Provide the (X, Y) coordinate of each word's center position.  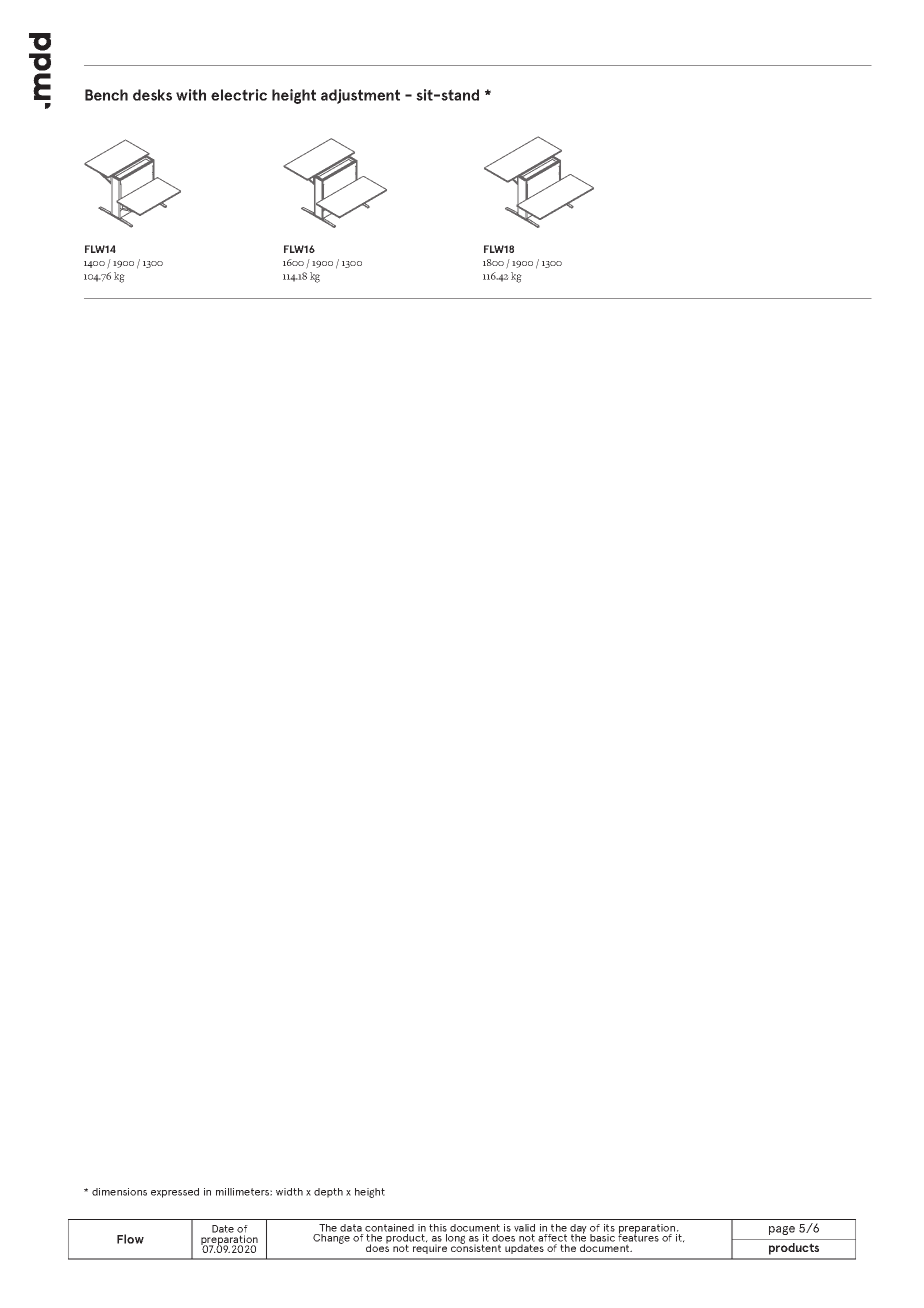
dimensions (119, 1192)
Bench (106, 95)
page (782, 1230)
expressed (175, 1193)
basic (602, 1238)
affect (552, 1238)
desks (152, 95)
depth (328, 1193)
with (191, 95)
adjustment (360, 96)
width (289, 1192)
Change (331, 1239)
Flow (130, 1239)
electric (239, 95)
